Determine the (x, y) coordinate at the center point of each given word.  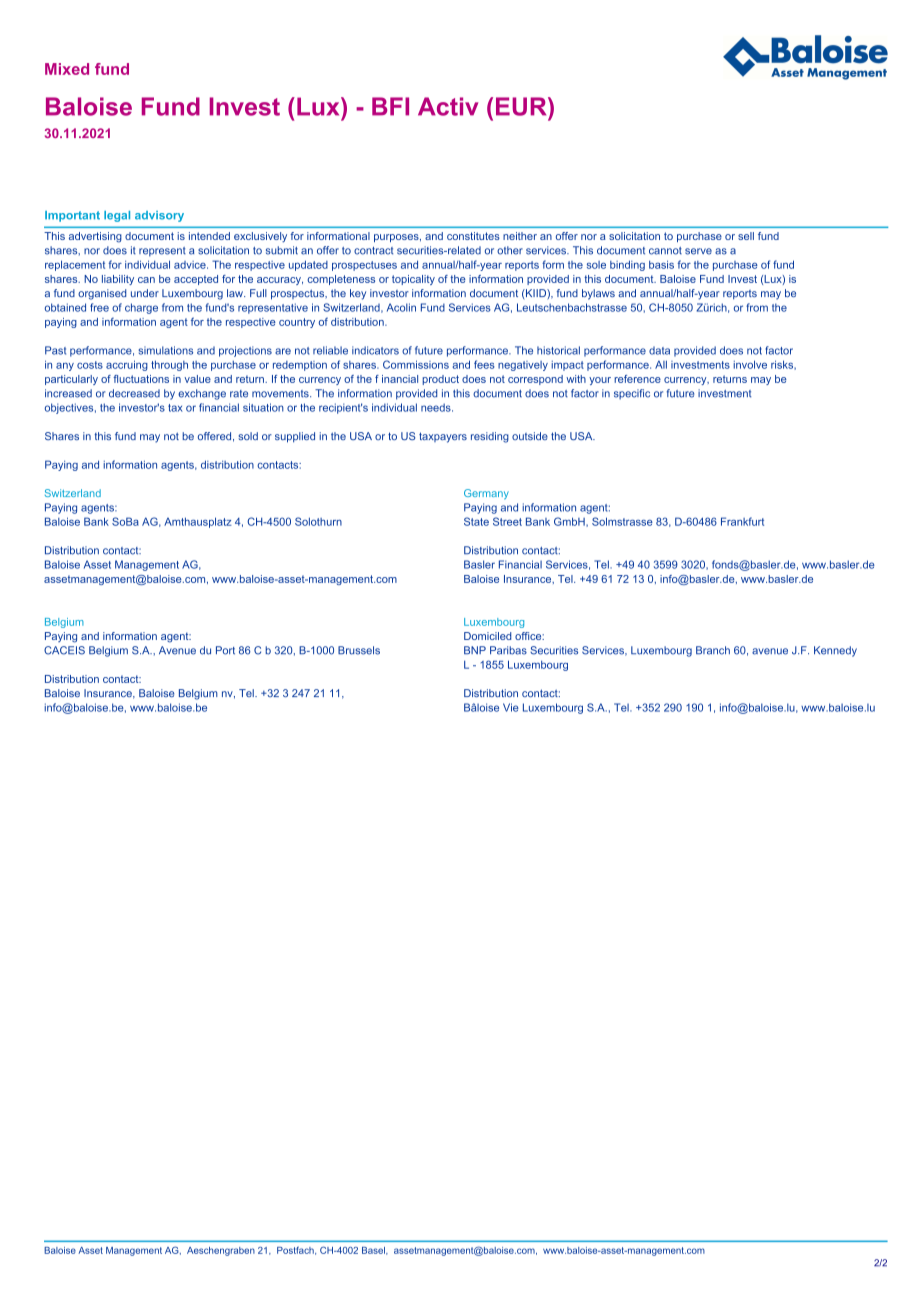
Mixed (67, 69)
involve (750, 364)
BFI (390, 106)
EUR (522, 106)
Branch (713, 650)
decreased (134, 393)
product (440, 380)
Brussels (359, 650)
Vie (511, 707)
